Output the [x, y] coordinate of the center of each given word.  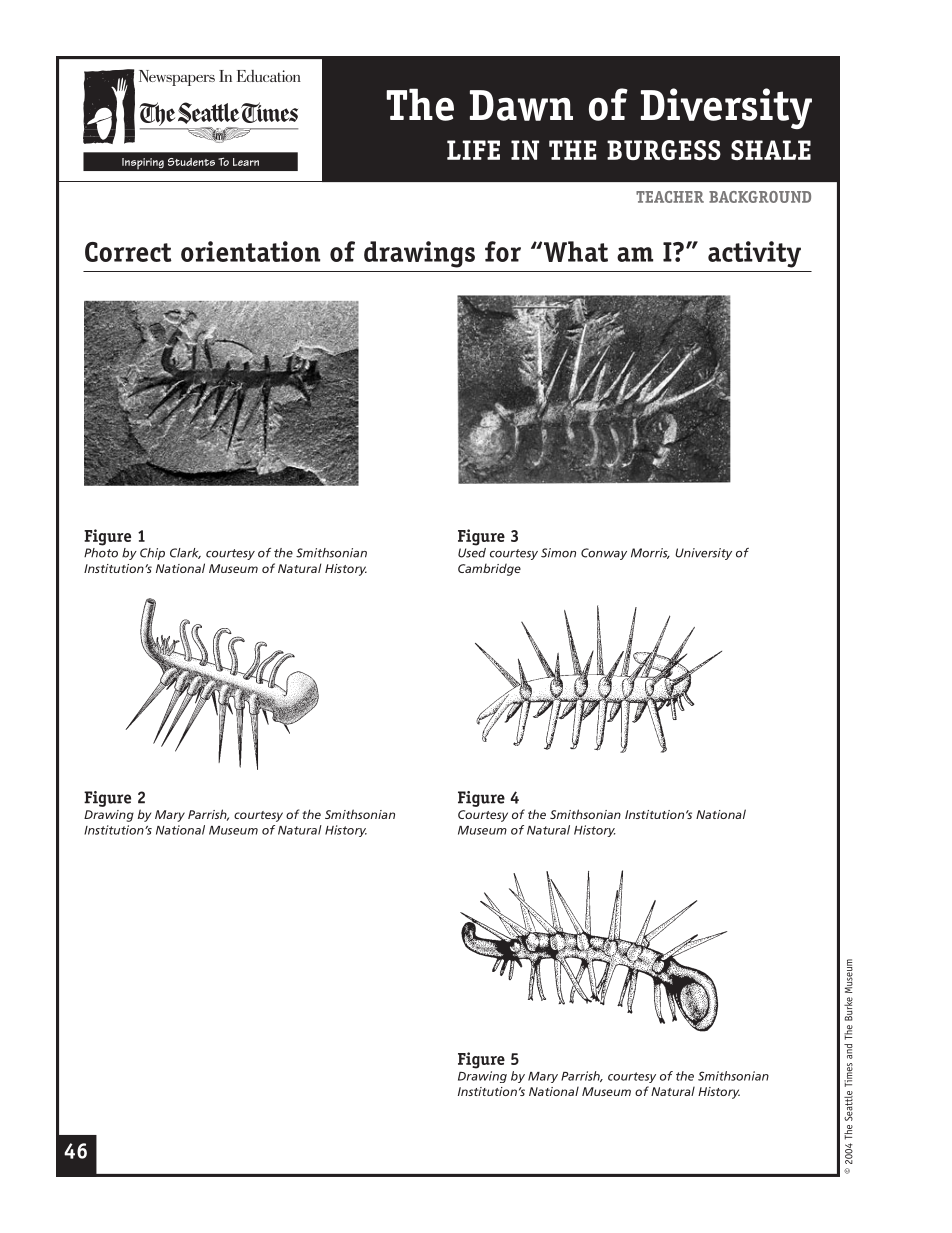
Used [472, 551]
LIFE [473, 150]
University [703, 554]
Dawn [521, 105]
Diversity [726, 108]
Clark [185, 553]
